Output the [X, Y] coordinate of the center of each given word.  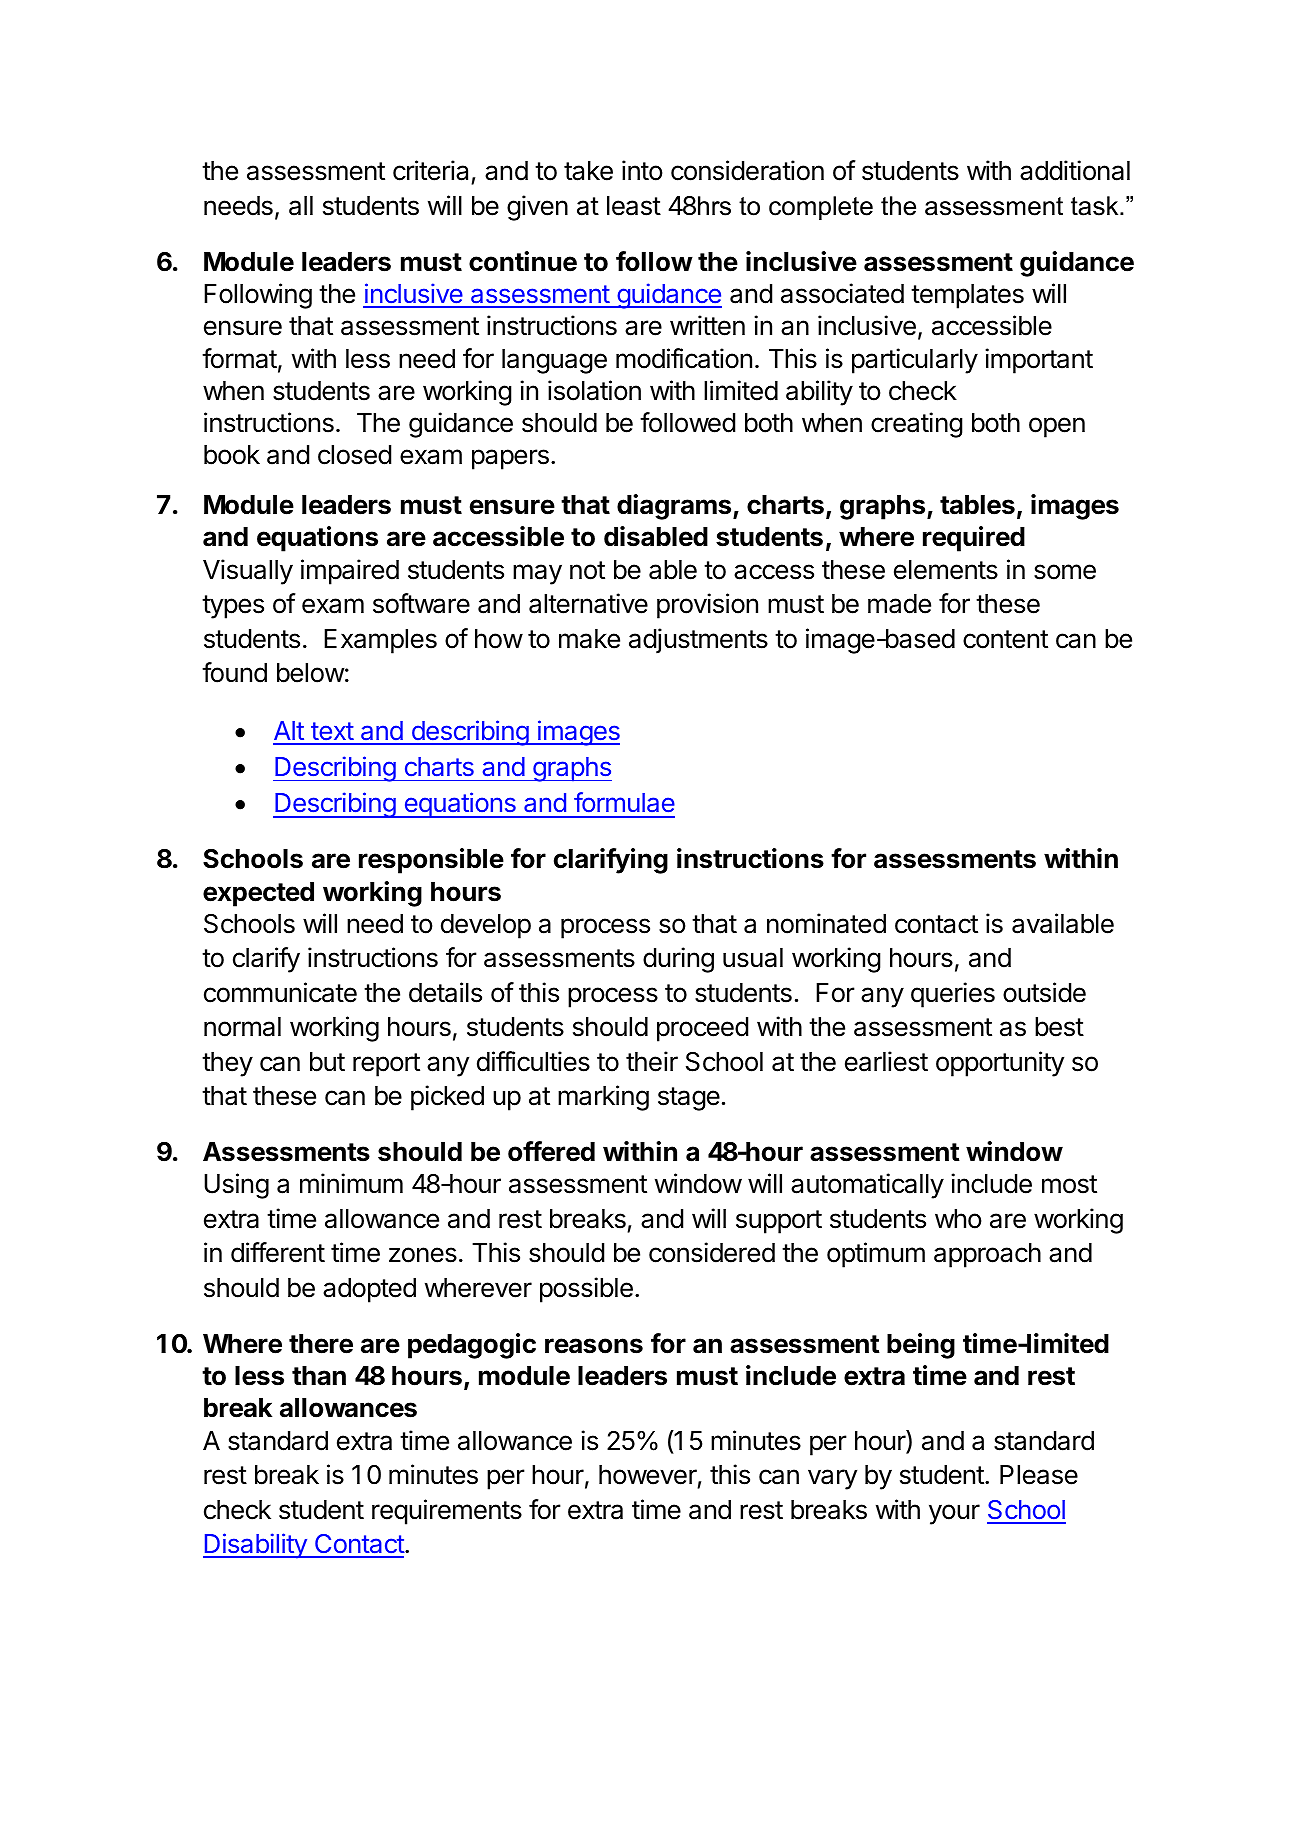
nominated [826, 923]
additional [1075, 170]
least [634, 206]
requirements [447, 1512]
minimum [351, 1183]
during [678, 960]
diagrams [675, 507]
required [974, 539]
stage [689, 1099]
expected [258, 894]
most [1069, 1184]
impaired [350, 572]
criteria [430, 170]
